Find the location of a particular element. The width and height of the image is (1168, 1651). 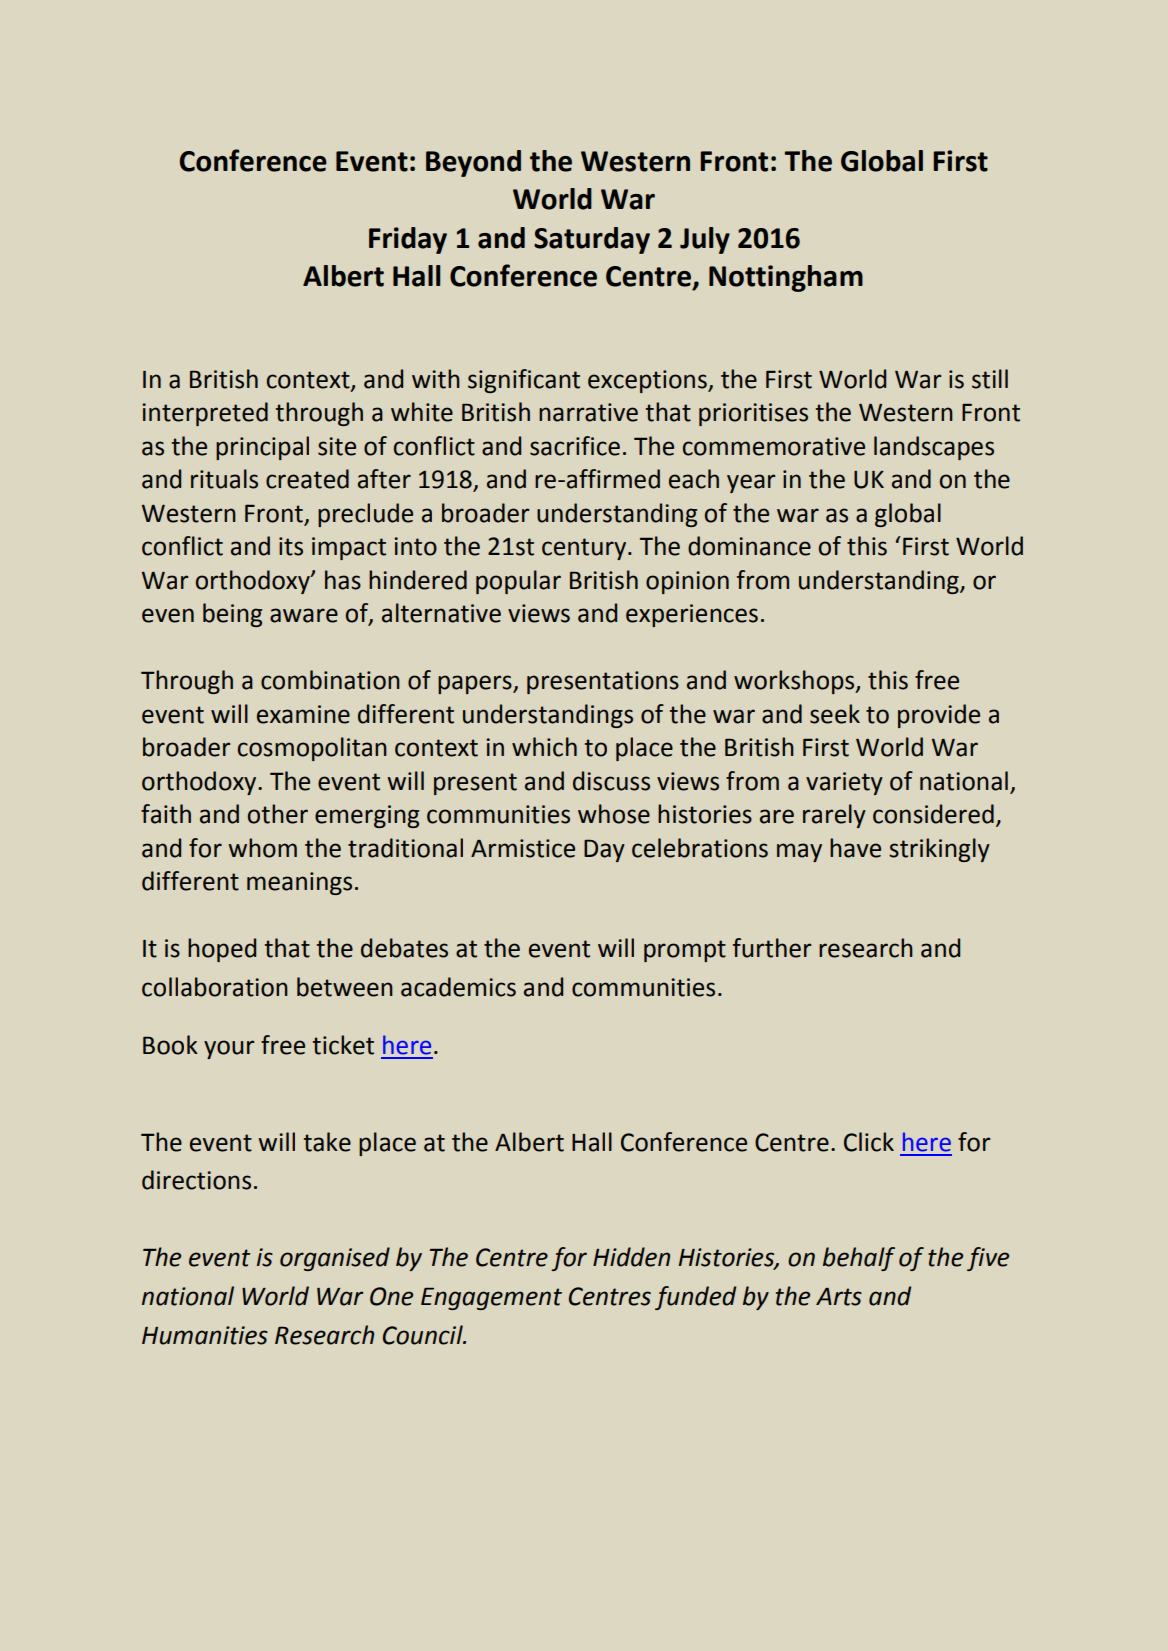

Saturday is located at coordinates (592, 240).
